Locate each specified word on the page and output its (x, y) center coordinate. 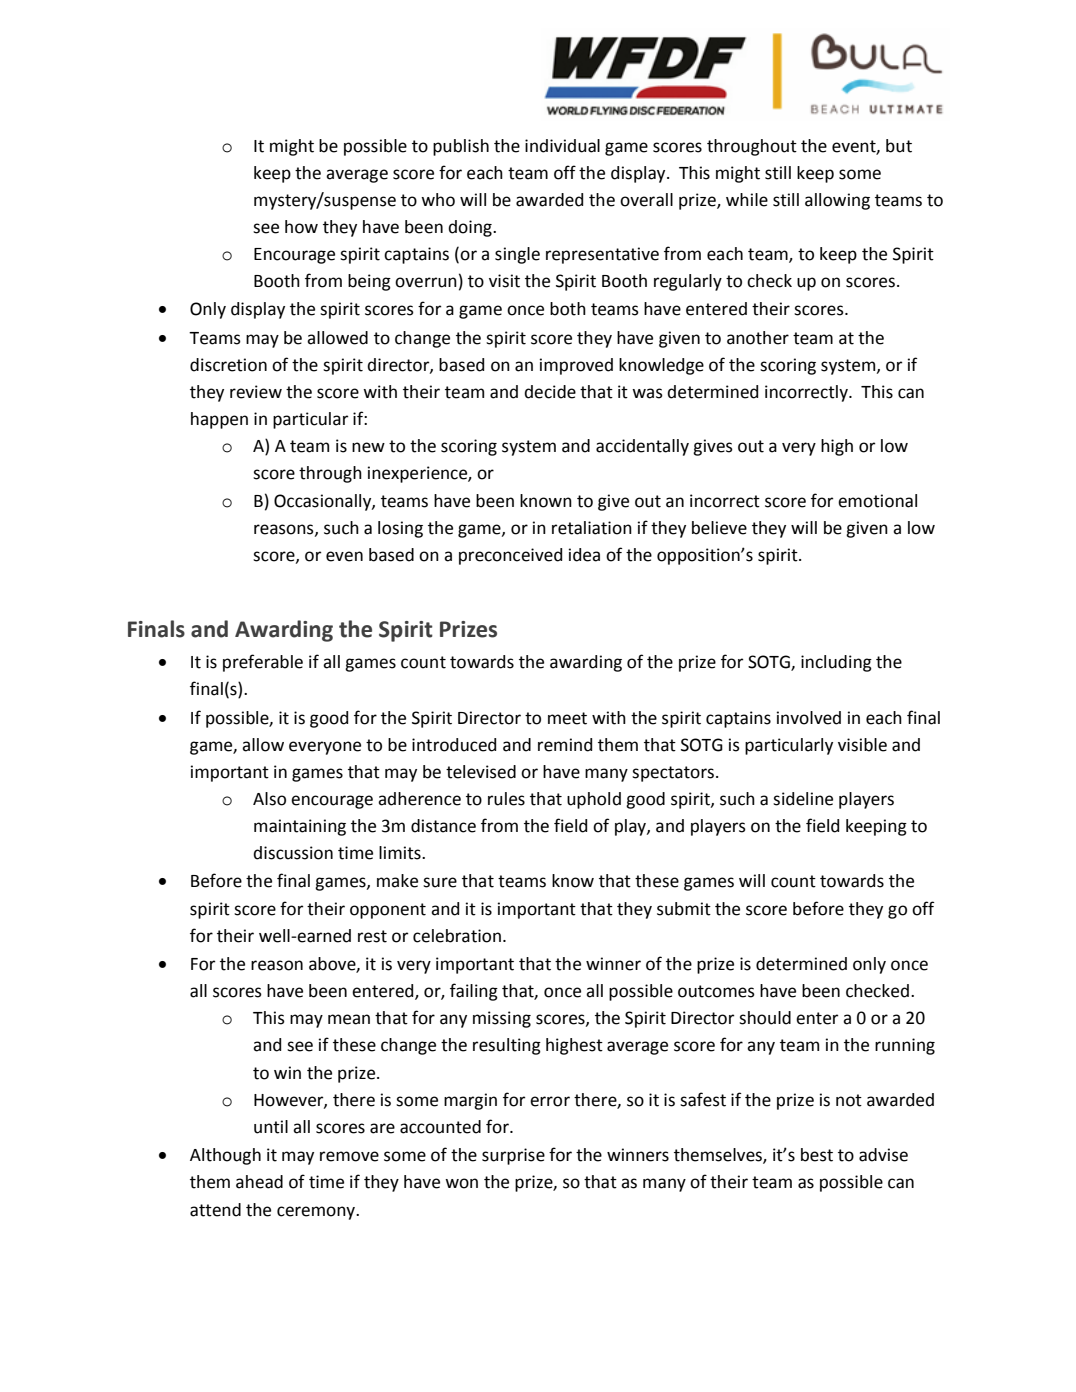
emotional (877, 501)
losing (400, 529)
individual (562, 146)
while (747, 200)
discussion (293, 853)
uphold (594, 800)
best (817, 1155)
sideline (803, 799)
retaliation (592, 528)
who (438, 200)
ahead (259, 1182)
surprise (513, 1156)
